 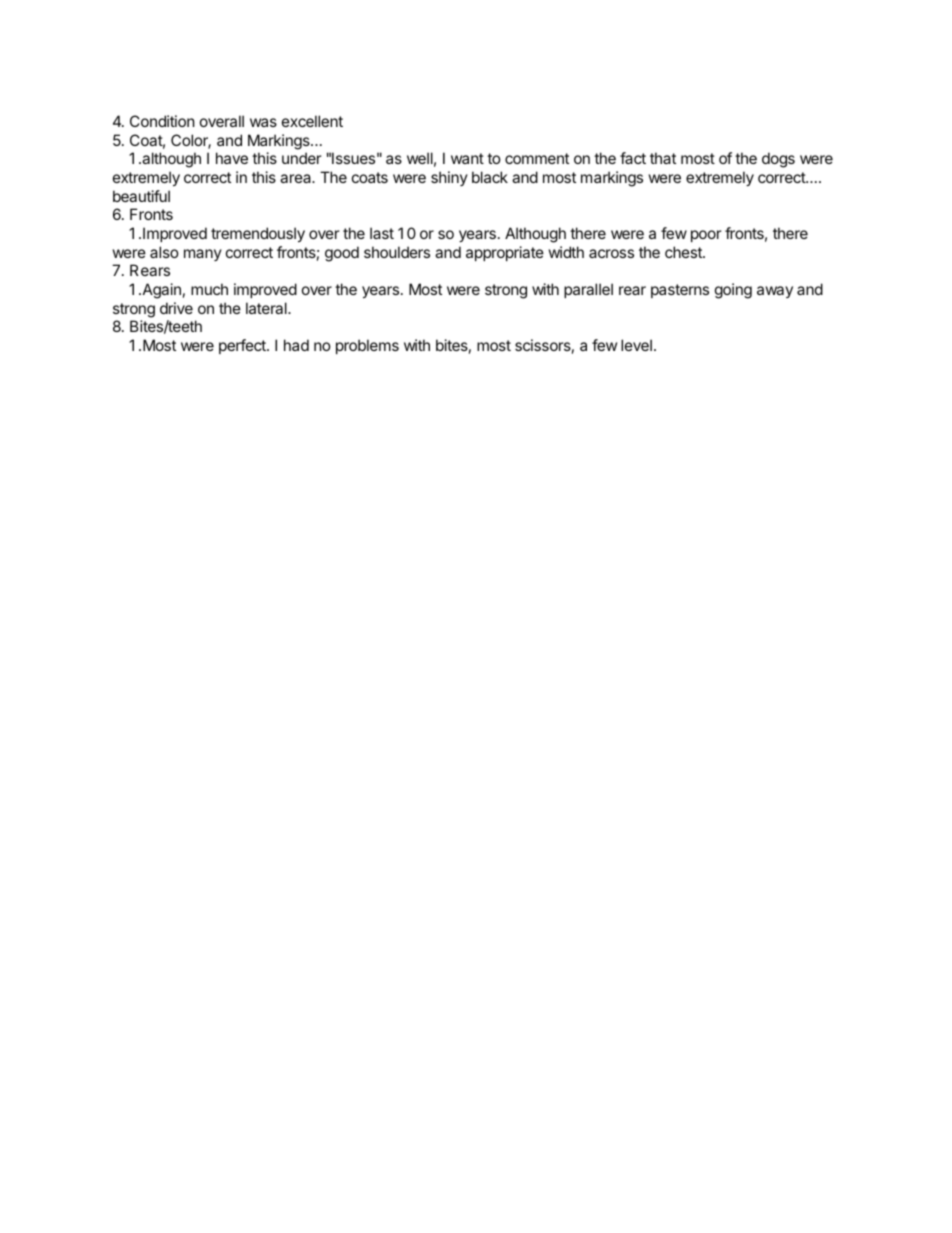 I want to click on excellent, so click(x=312, y=121).
